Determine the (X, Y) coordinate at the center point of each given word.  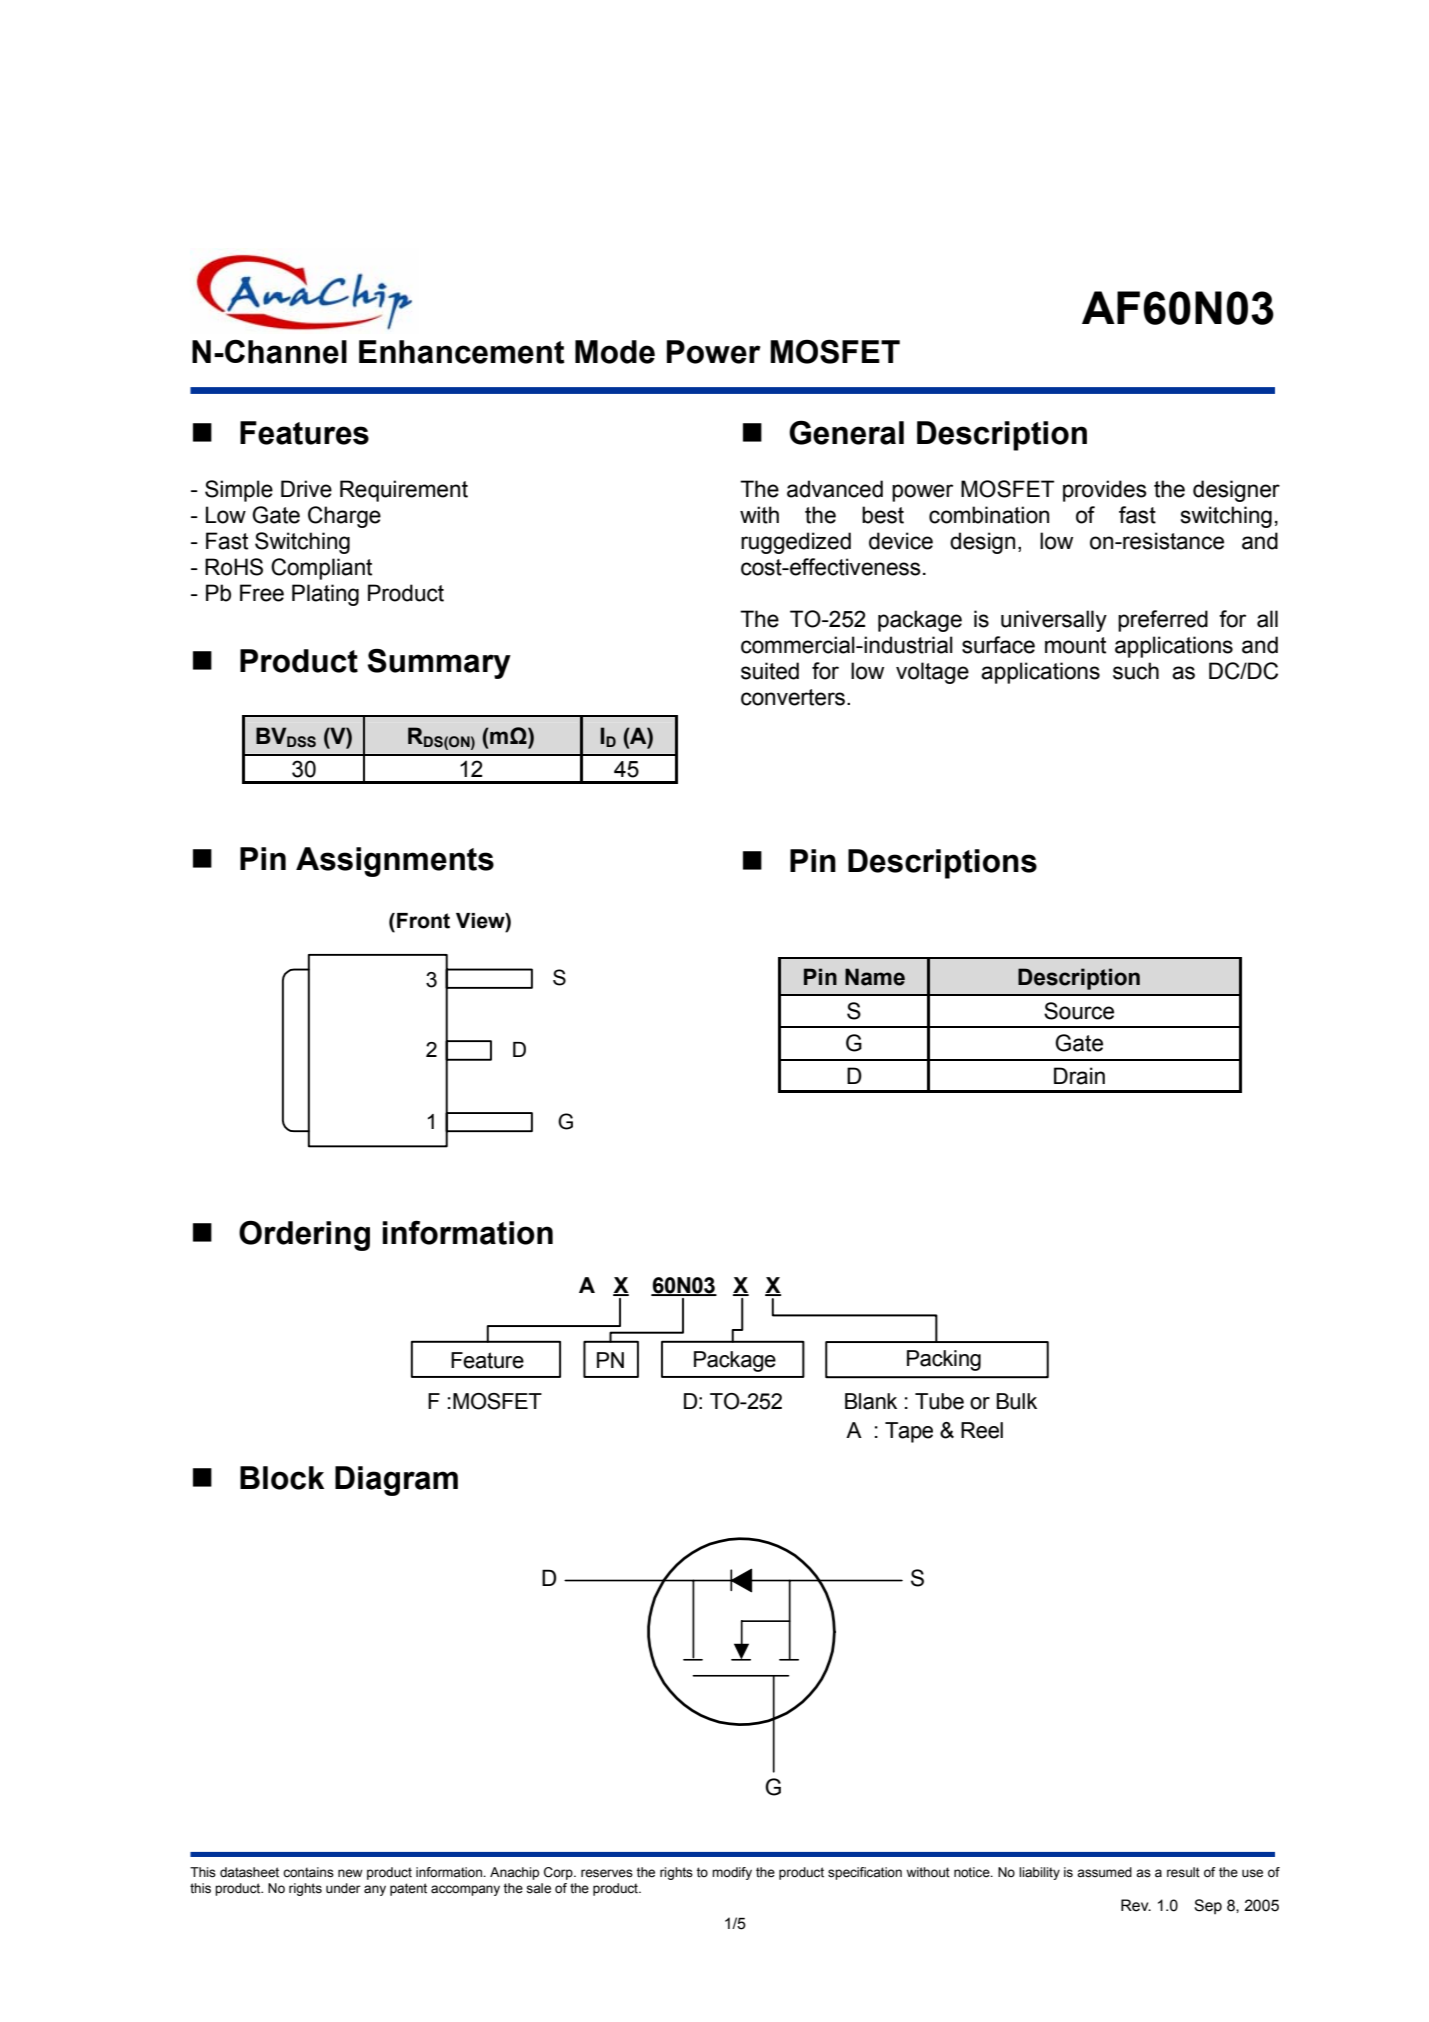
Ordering (304, 1235)
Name (875, 977)
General (846, 432)
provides (1105, 491)
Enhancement (462, 352)
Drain (1079, 1076)
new (350, 1873)
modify (732, 1873)
